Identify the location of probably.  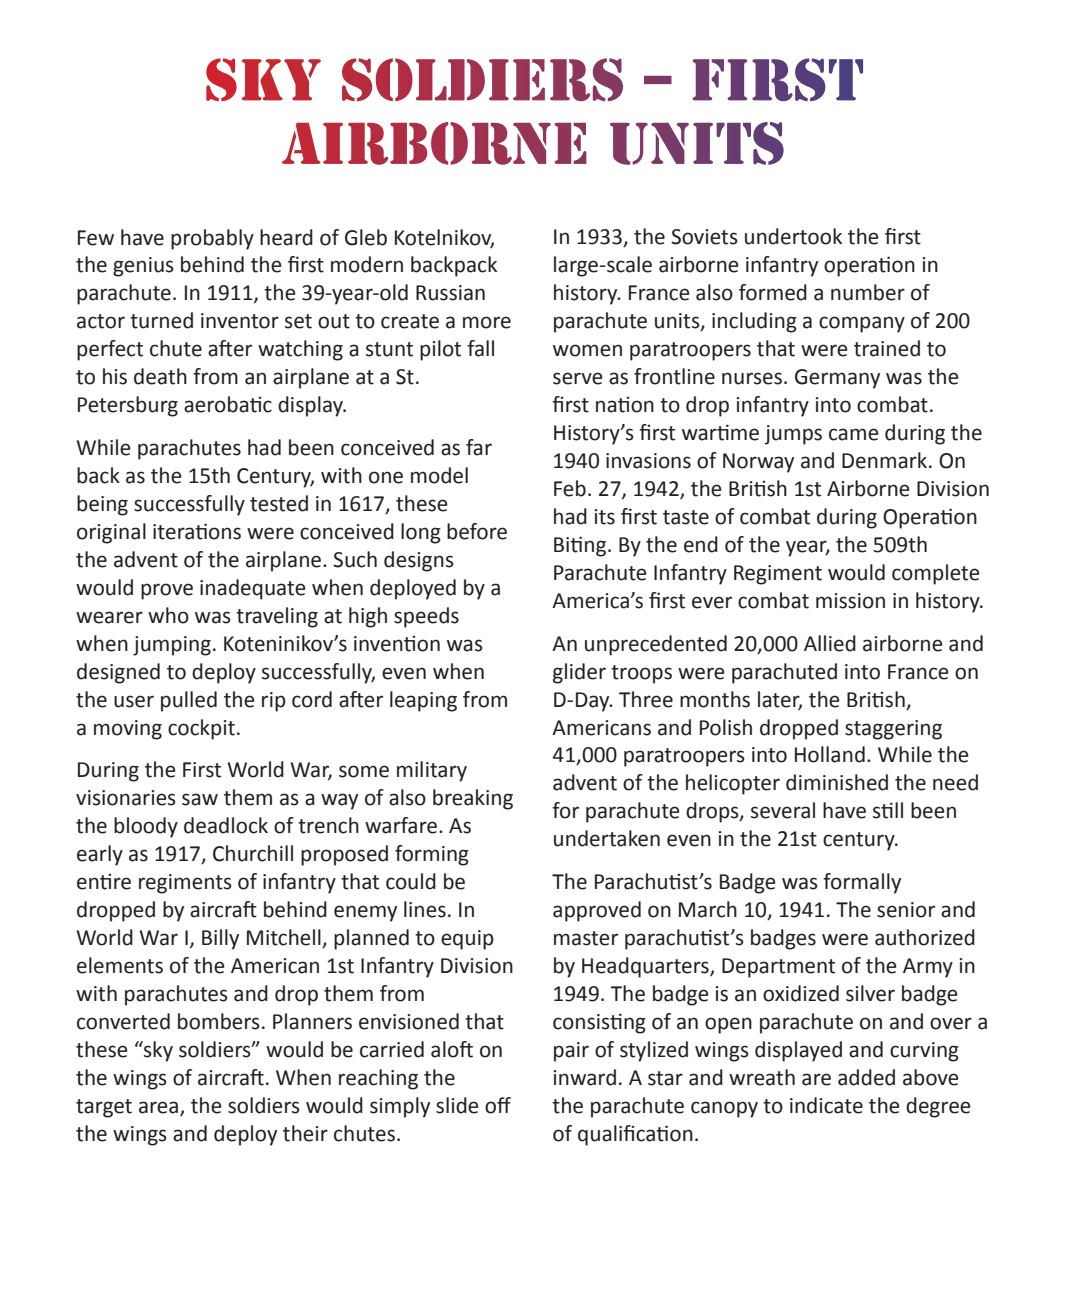
(212, 239).
